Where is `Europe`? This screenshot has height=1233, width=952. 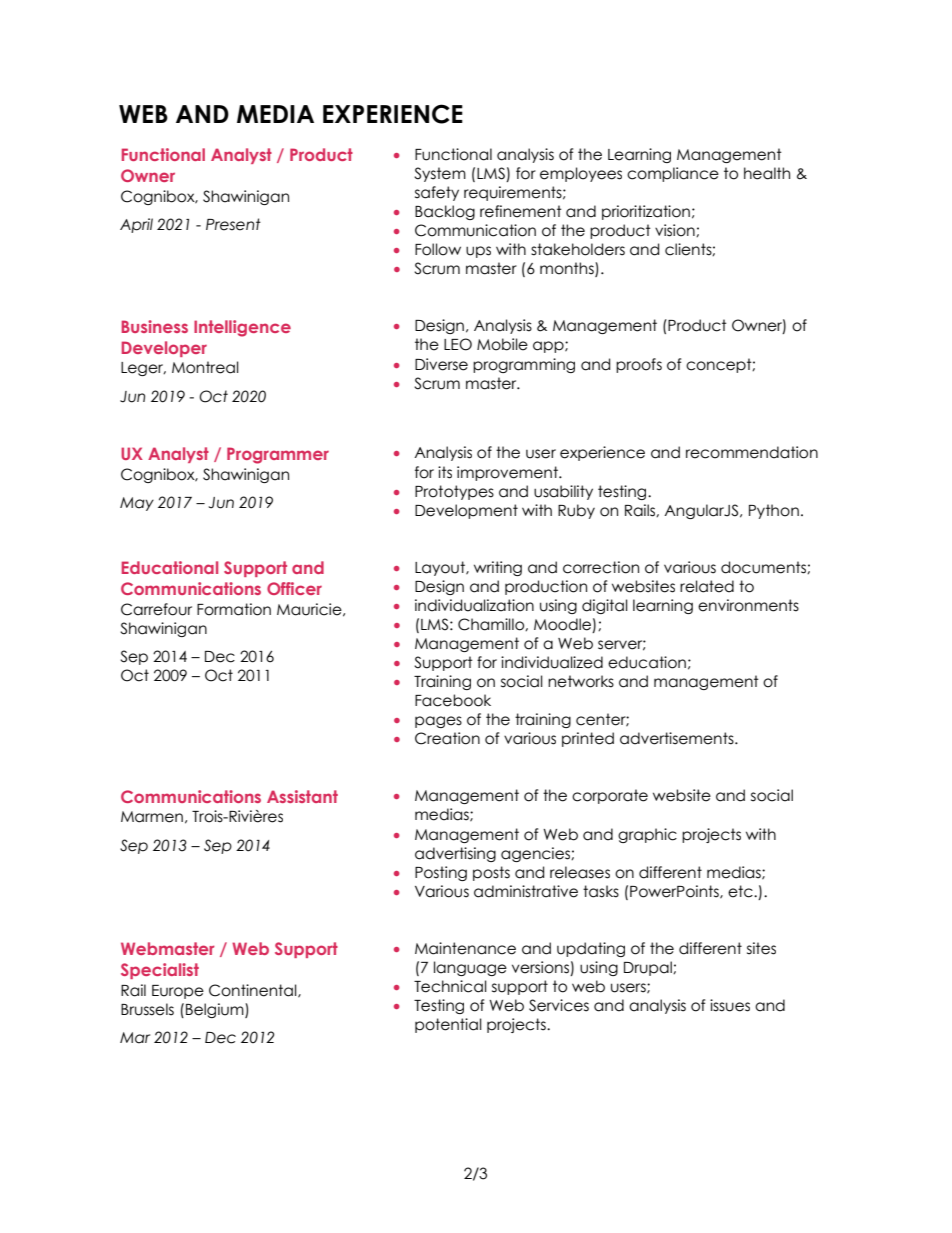 Europe is located at coordinates (178, 992).
